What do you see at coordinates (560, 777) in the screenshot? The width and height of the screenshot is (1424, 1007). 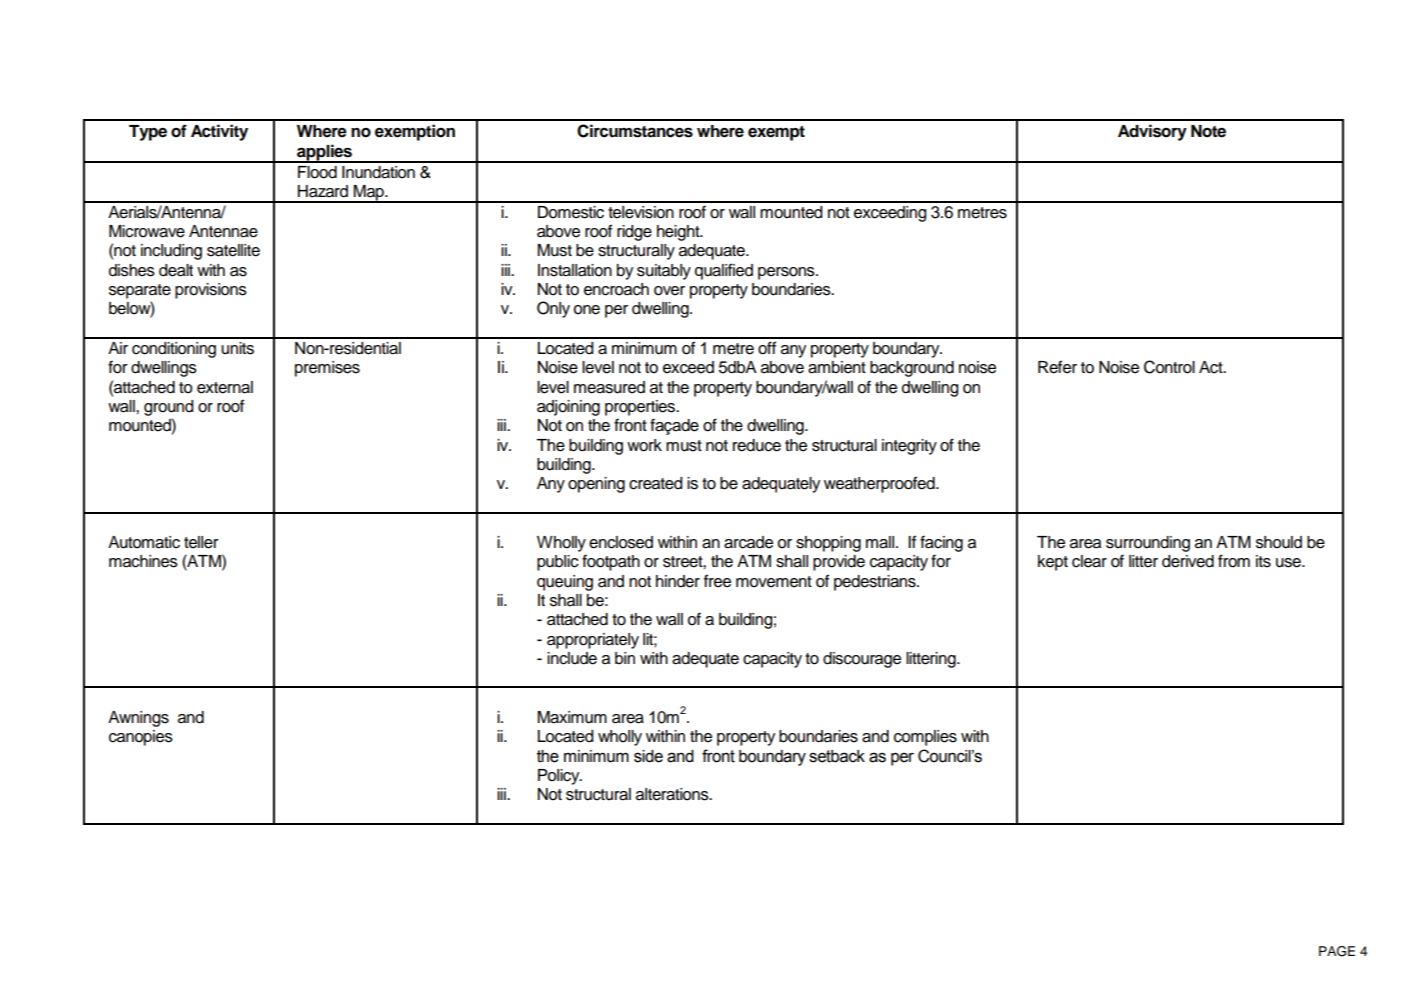 I see `Policy` at bounding box center [560, 777].
